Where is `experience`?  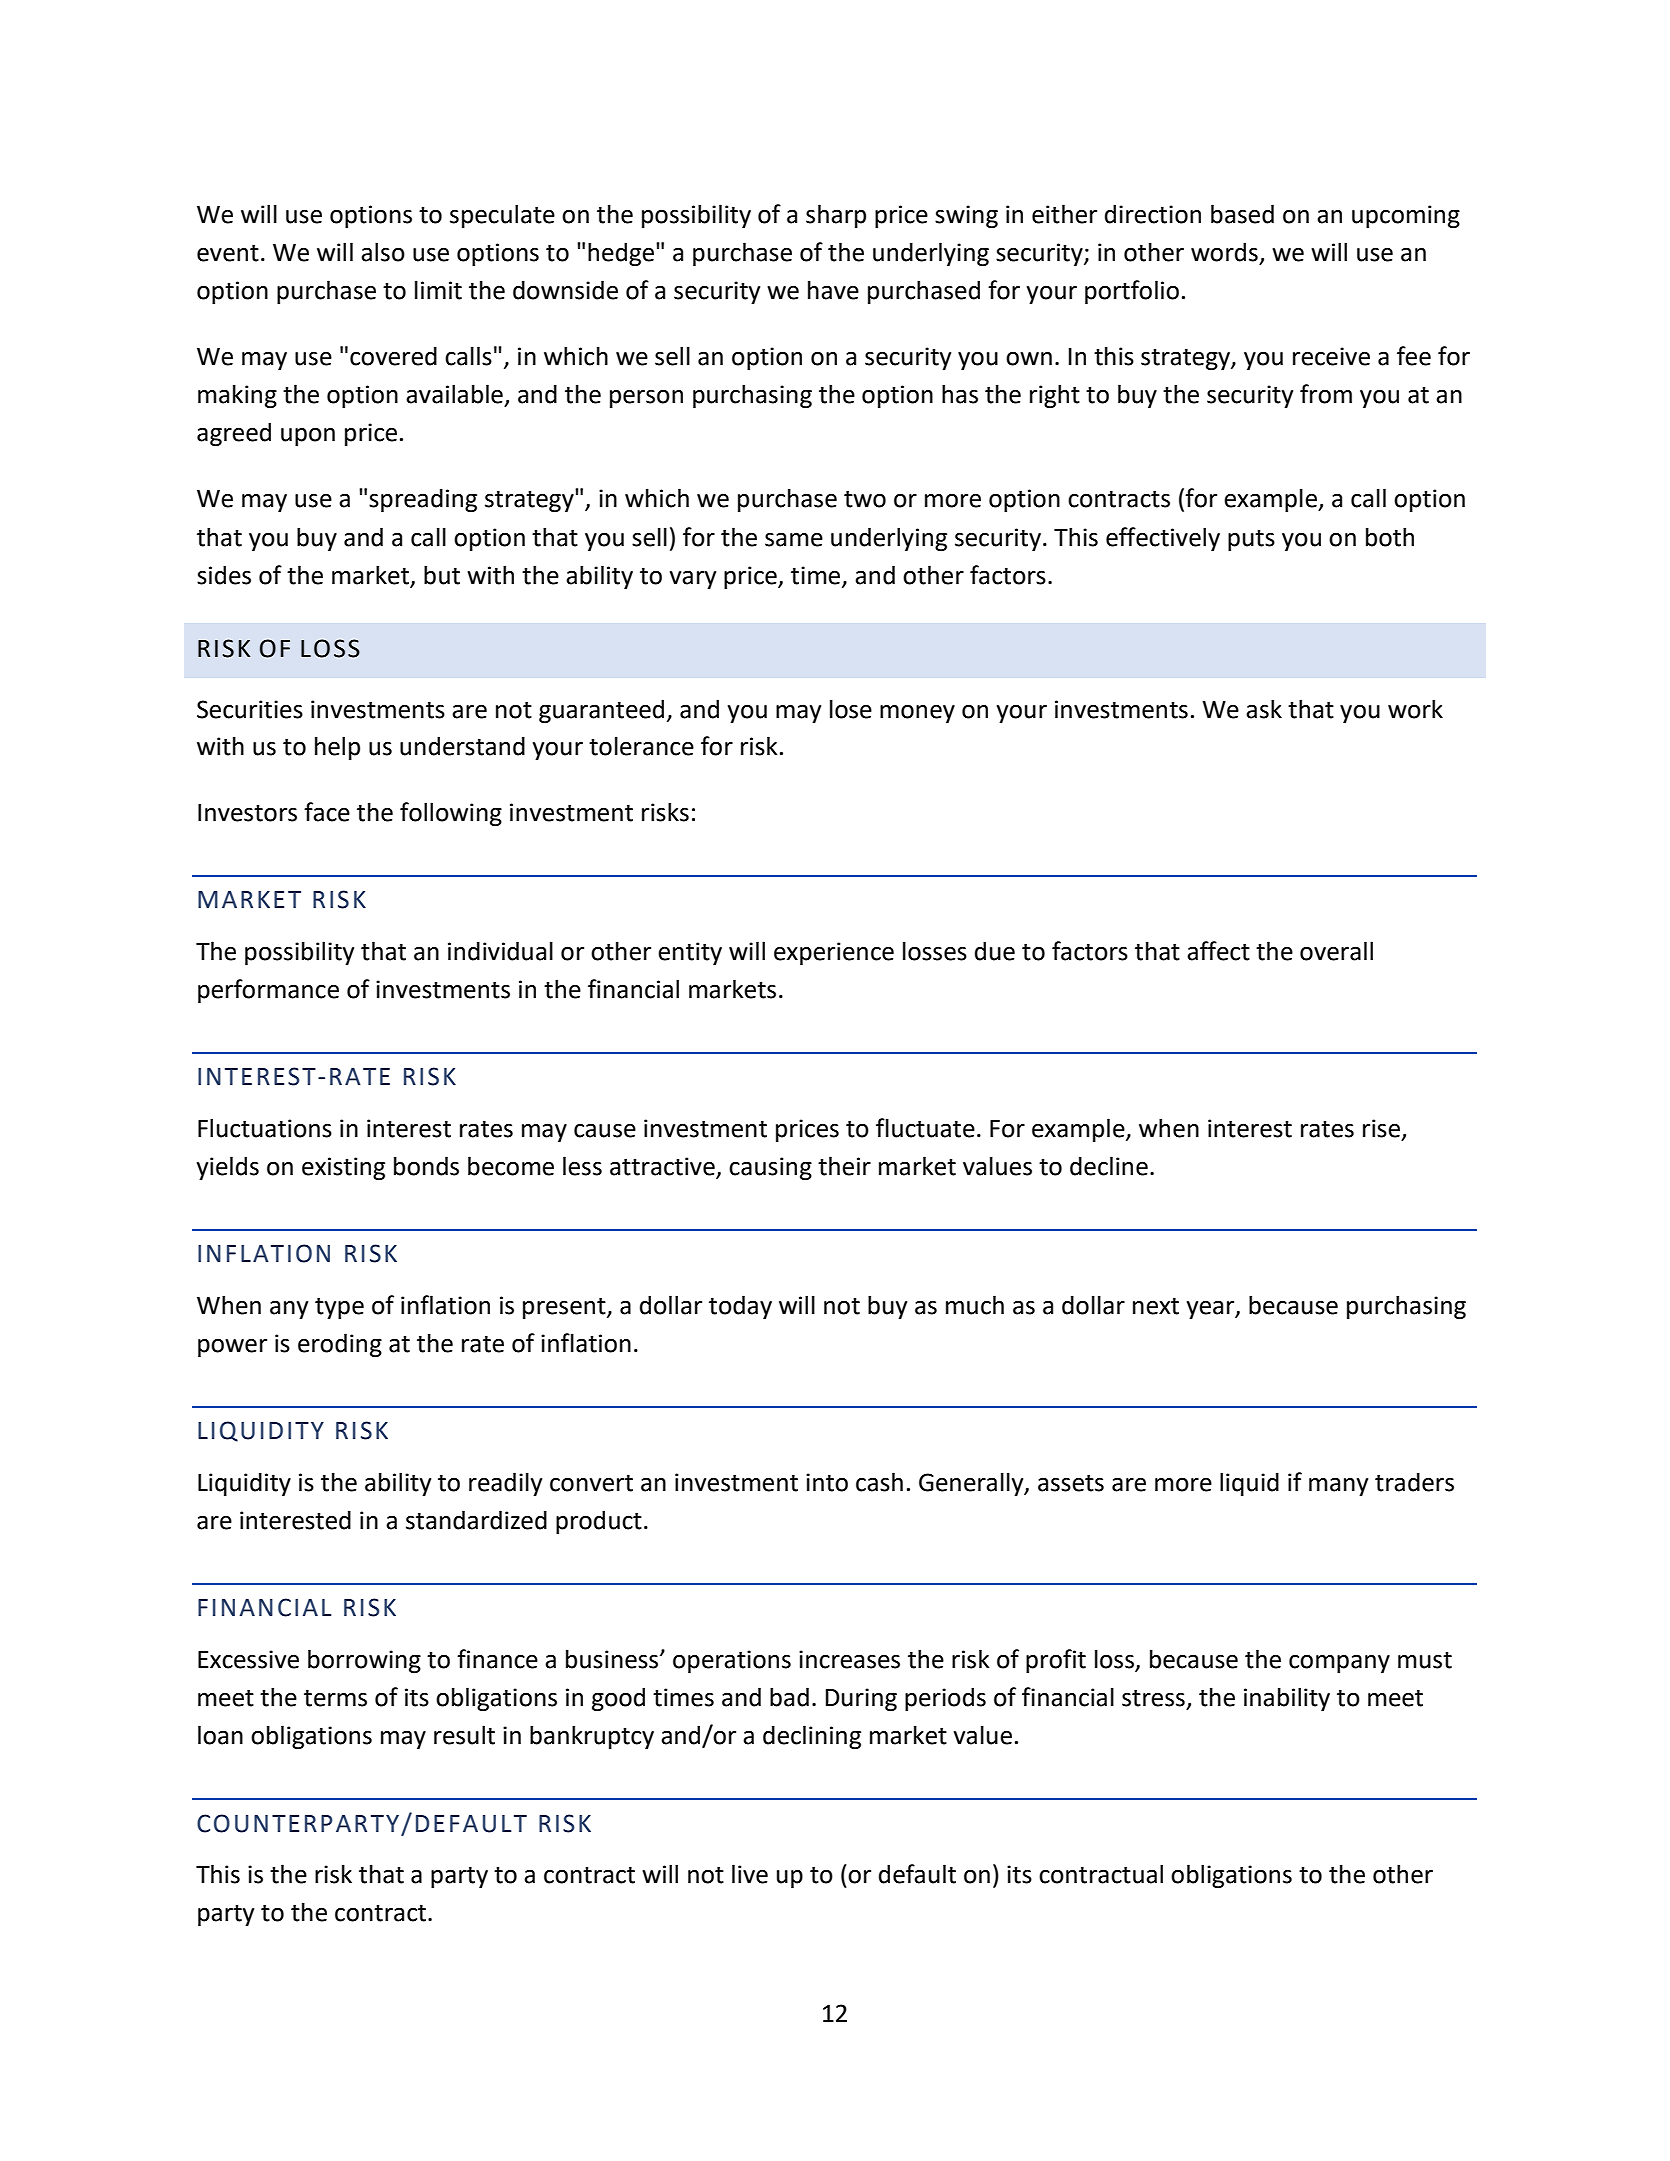 experience is located at coordinates (834, 953).
